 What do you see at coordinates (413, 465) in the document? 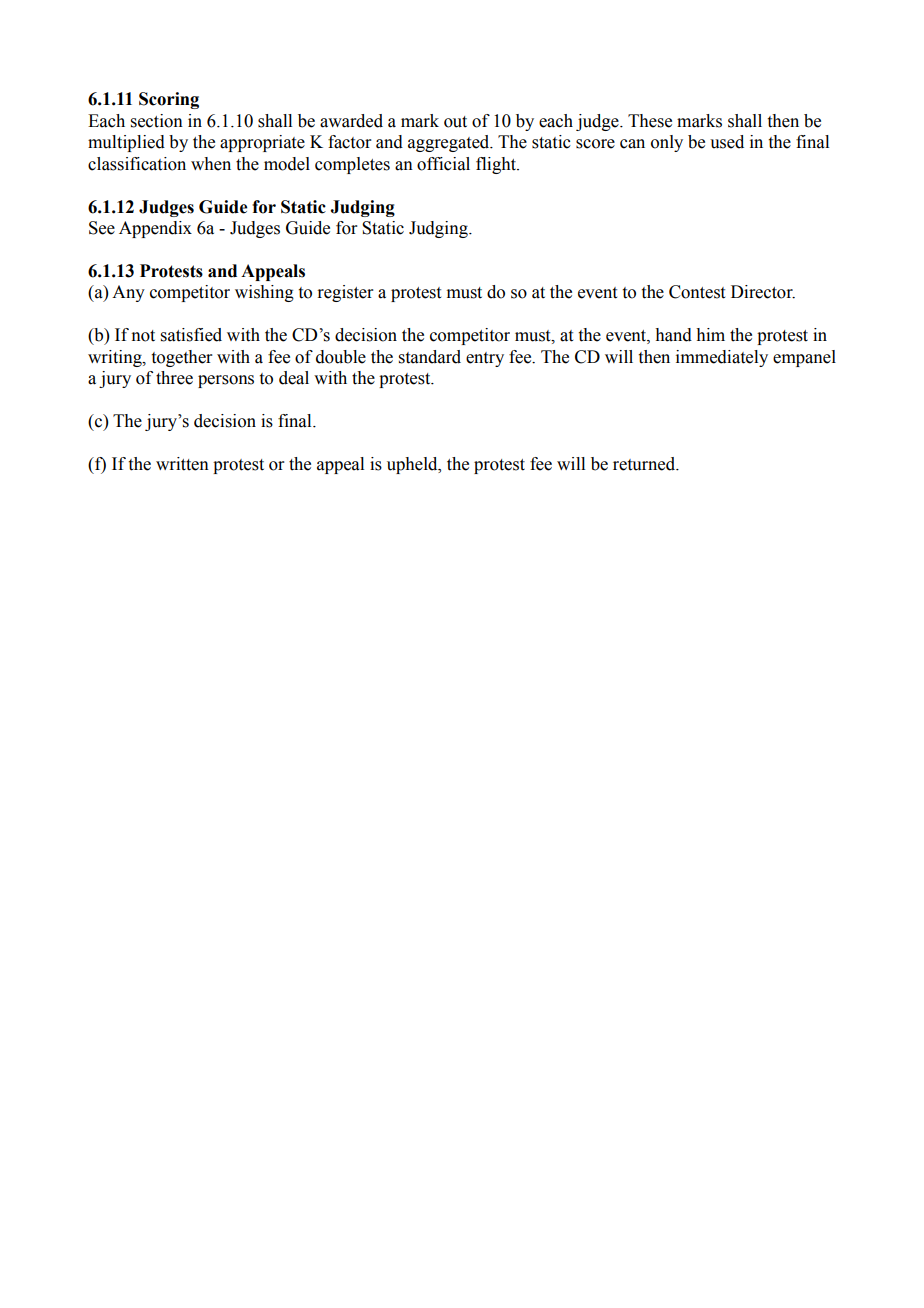
I see `upheld` at bounding box center [413, 465].
